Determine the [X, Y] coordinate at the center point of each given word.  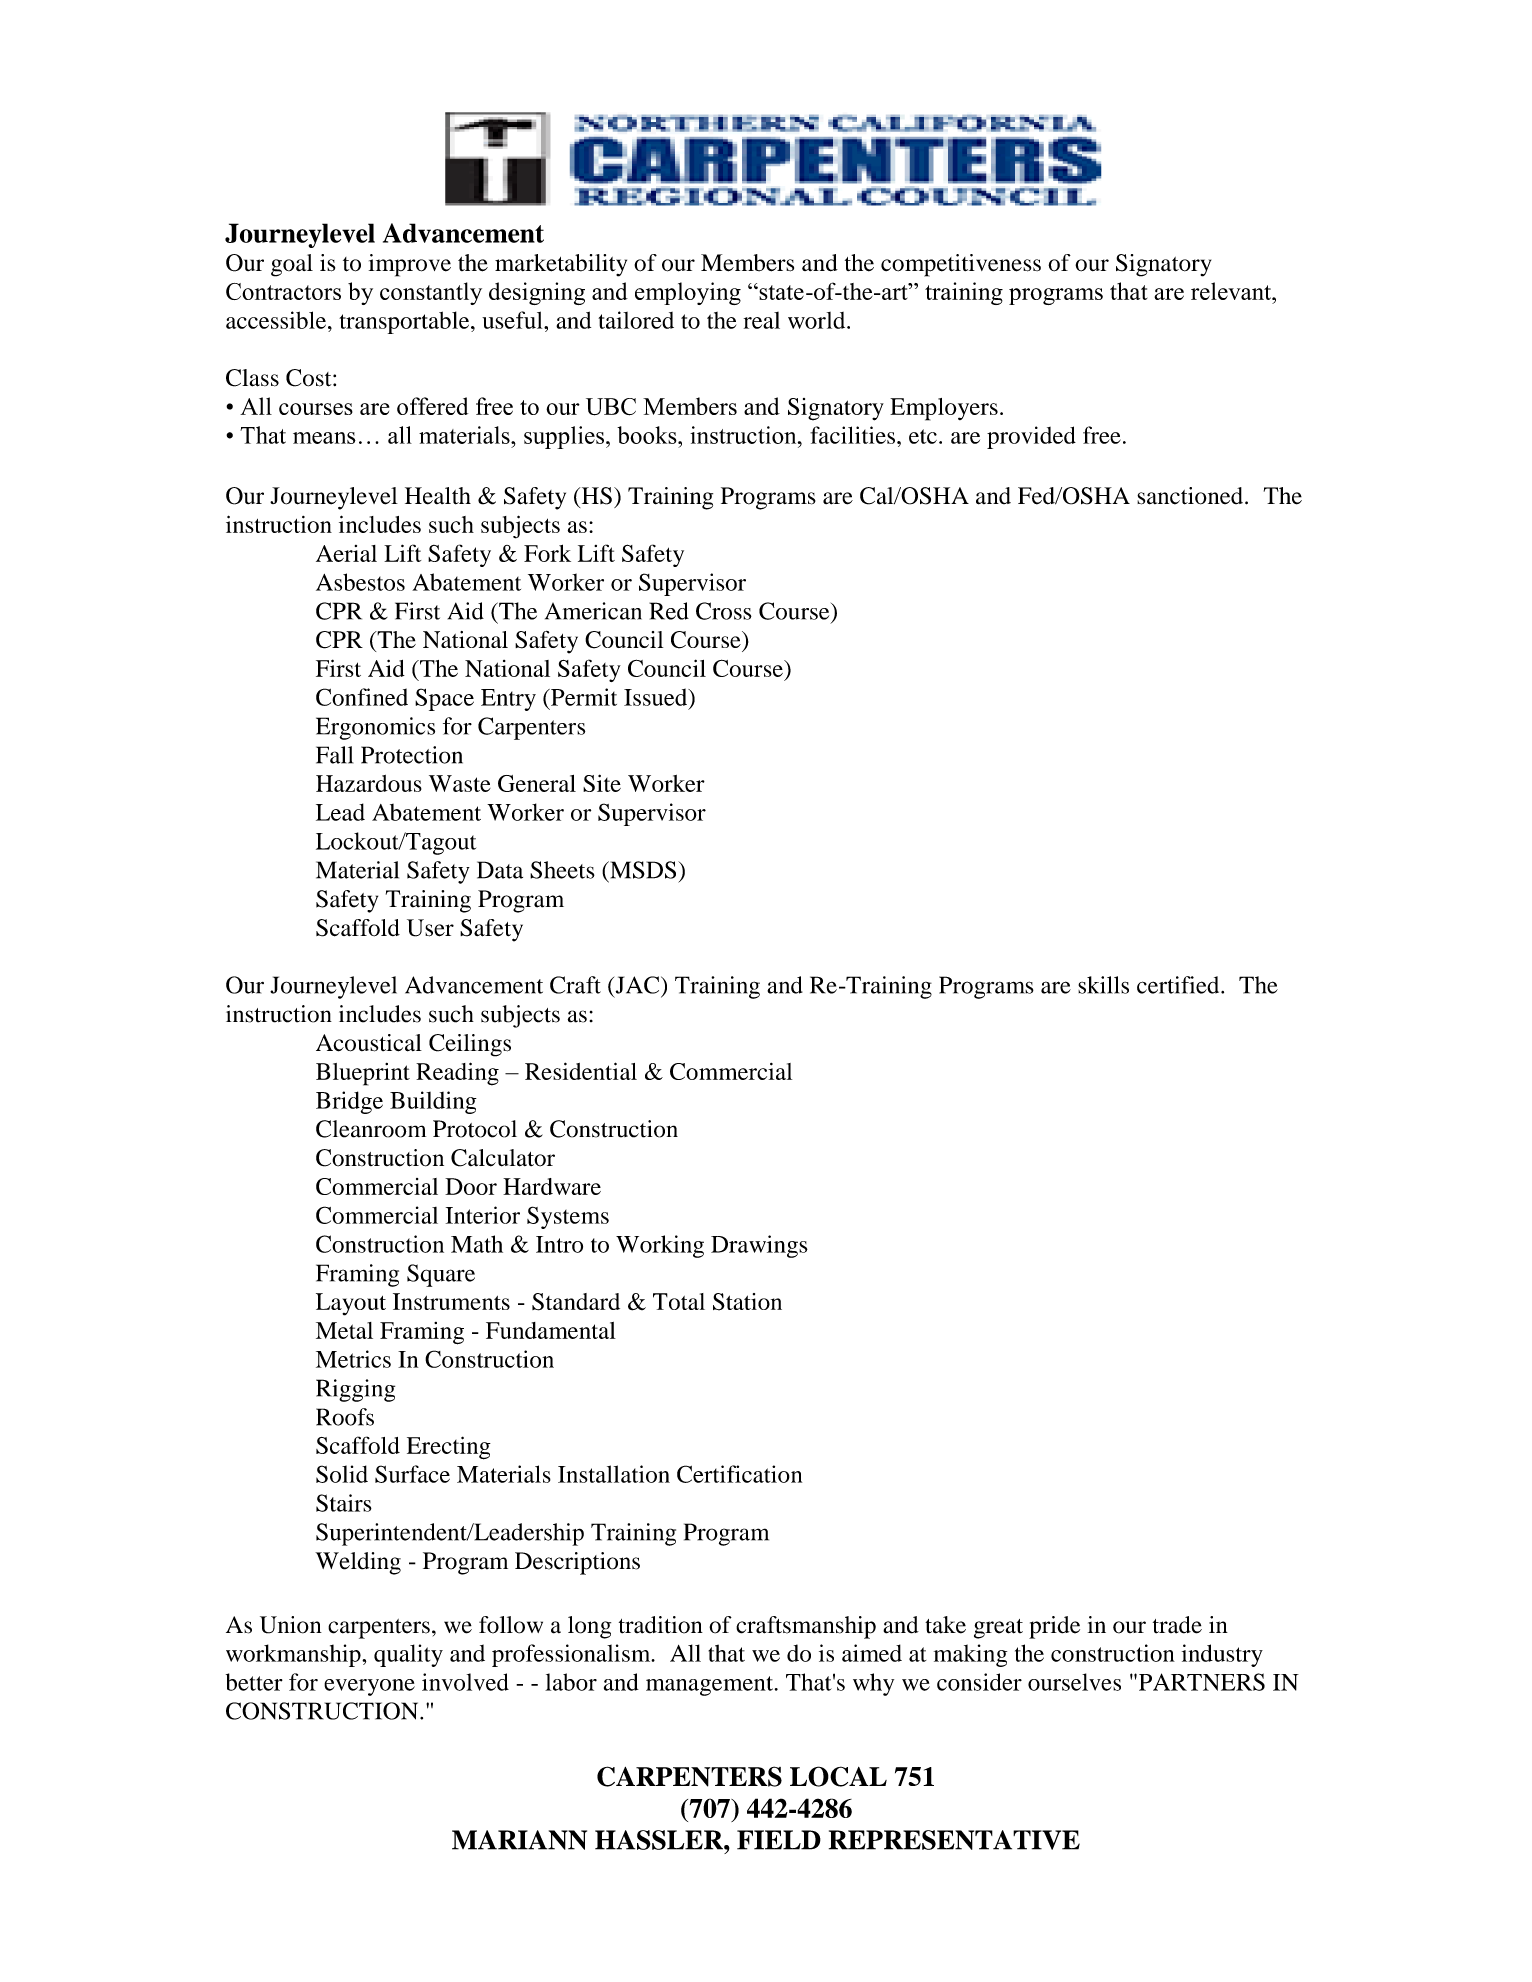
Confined [362, 697]
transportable [405, 322]
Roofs [345, 1417]
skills [1103, 985]
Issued [657, 697]
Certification [739, 1474]
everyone [369, 1687]
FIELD [779, 1840]
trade [1177, 1625]
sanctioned [1190, 496]
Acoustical [369, 1043]
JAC [637, 985]
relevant [1232, 291]
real [762, 320]
